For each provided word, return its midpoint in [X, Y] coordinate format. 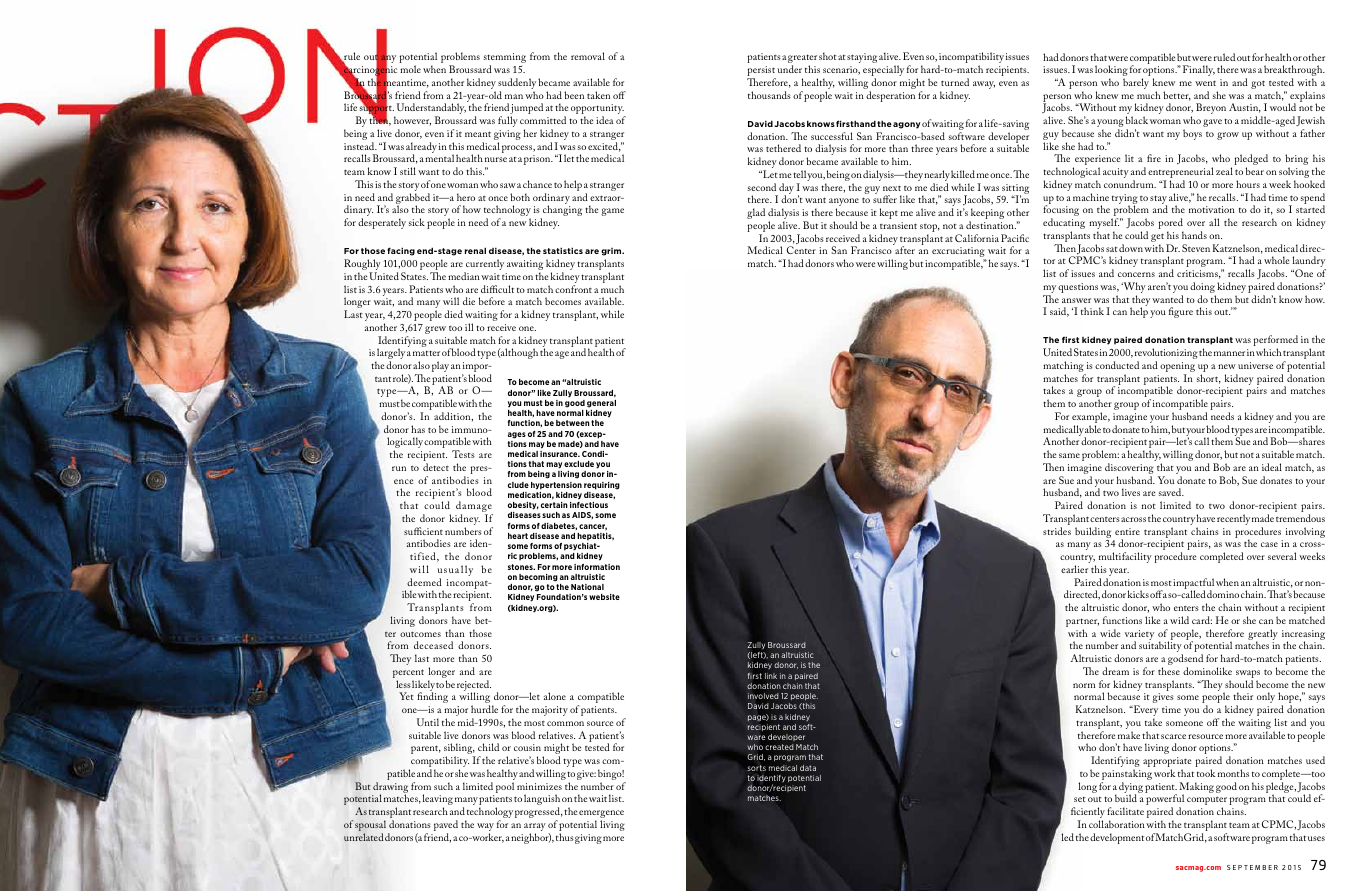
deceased [433, 645]
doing [1203, 289]
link [771, 676]
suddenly [517, 85]
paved [446, 827]
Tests [463, 454]
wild [1179, 620]
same [1069, 455]
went [1205, 83]
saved [1171, 492]
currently [484, 266]
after [905, 250]
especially [883, 72]
